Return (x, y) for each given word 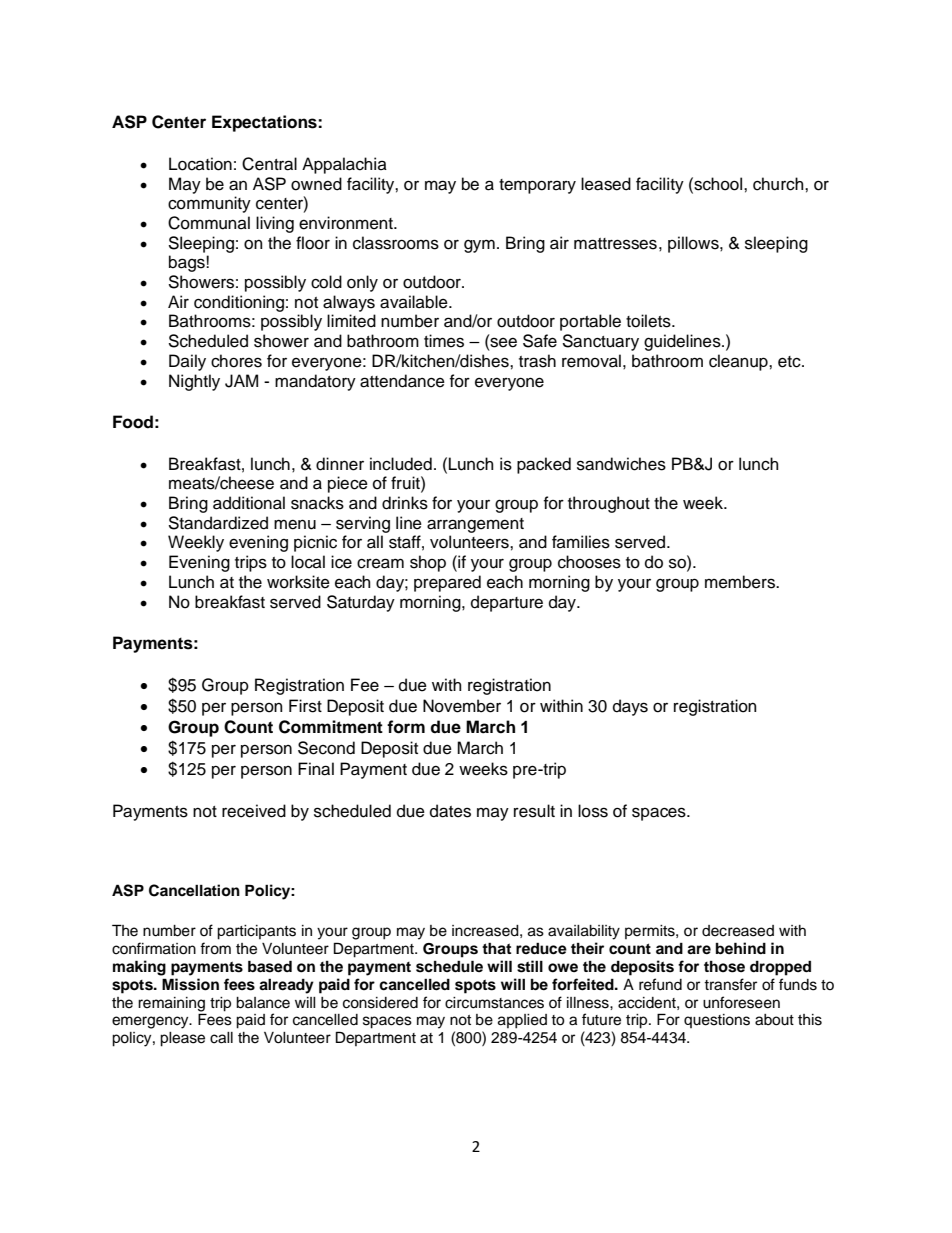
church (779, 184)
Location (200, 164)
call (221, 1038)
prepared (447, 583)
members (741, 582)
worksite (298, 582)
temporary (537, 186)
